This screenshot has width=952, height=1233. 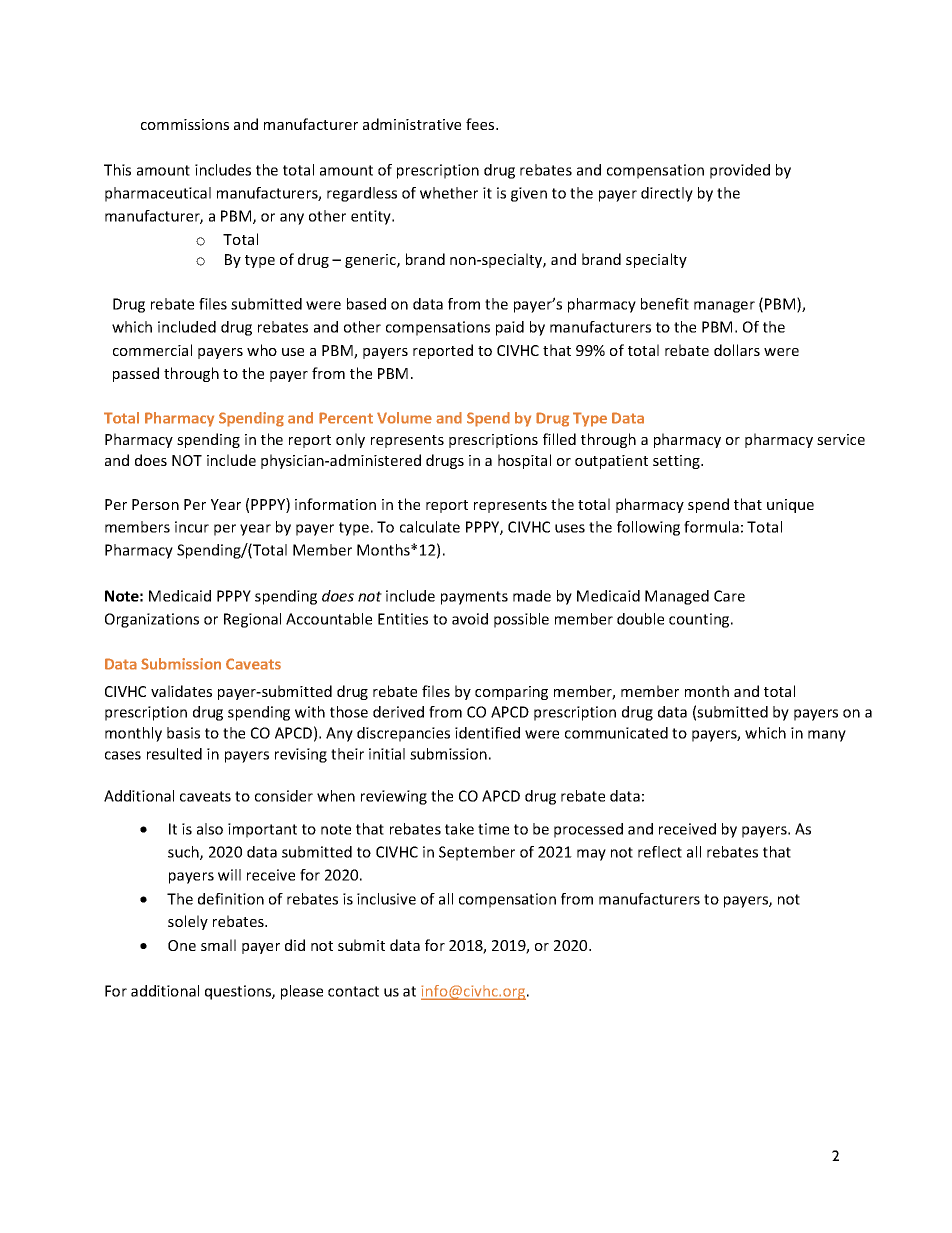 I want to click on validates, so click(x=181, y=691).
